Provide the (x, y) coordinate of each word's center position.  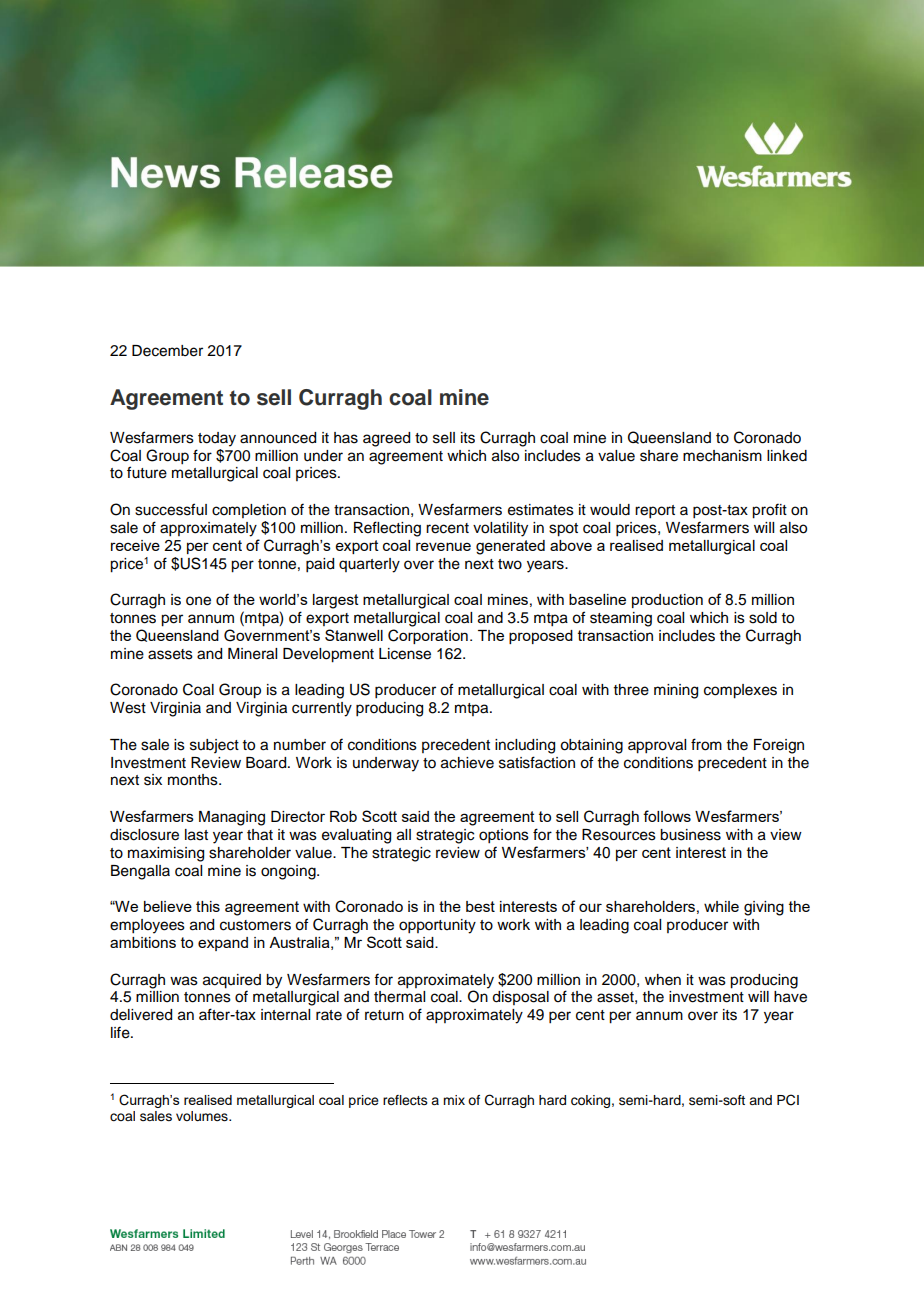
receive (135, 545)
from (706, 744)
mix (454, 1100)
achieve (467, 763)
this (208, 906)
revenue (443, 546)
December (167, 351)
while (721, 906)
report (655, 512)
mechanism (722, 456)
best (480, 906)
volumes (203, 1116)
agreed (386, 439)
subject (214, 746)
